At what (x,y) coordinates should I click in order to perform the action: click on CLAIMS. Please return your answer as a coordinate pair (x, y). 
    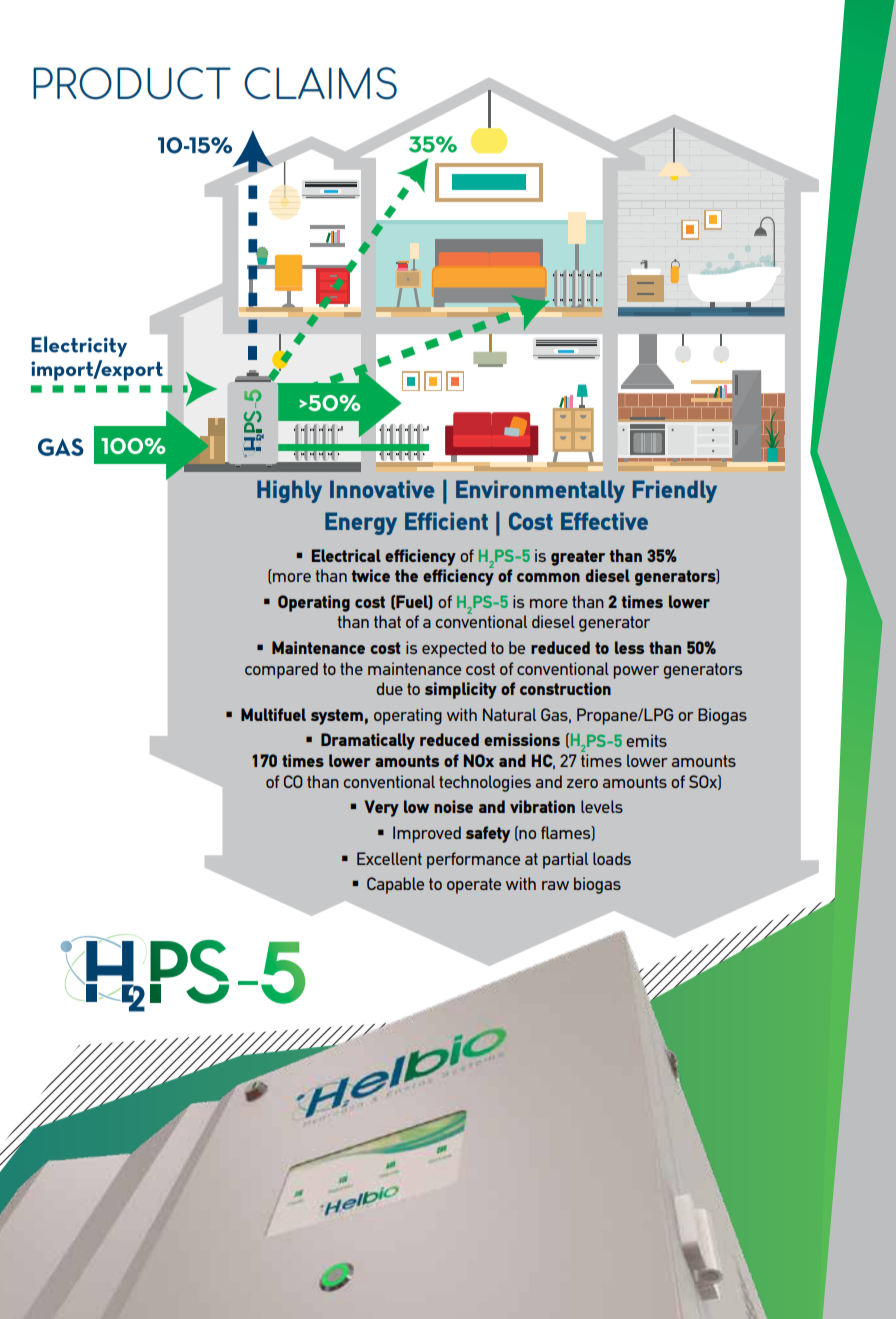
    Looking at the image, I should click on (320, 83).
